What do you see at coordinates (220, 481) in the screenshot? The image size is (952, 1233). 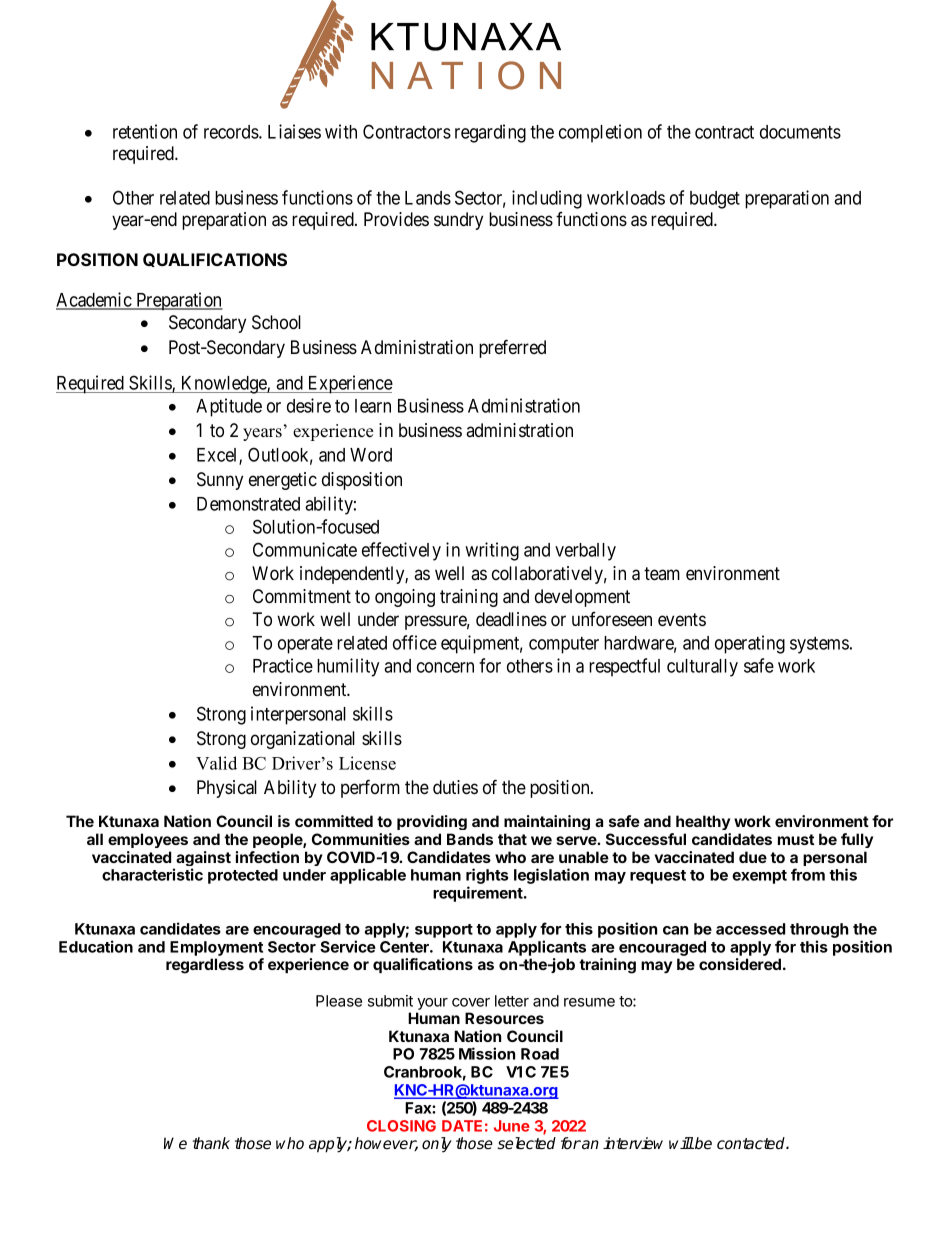 I see `Sunny` at bounding box center [220, 481].
